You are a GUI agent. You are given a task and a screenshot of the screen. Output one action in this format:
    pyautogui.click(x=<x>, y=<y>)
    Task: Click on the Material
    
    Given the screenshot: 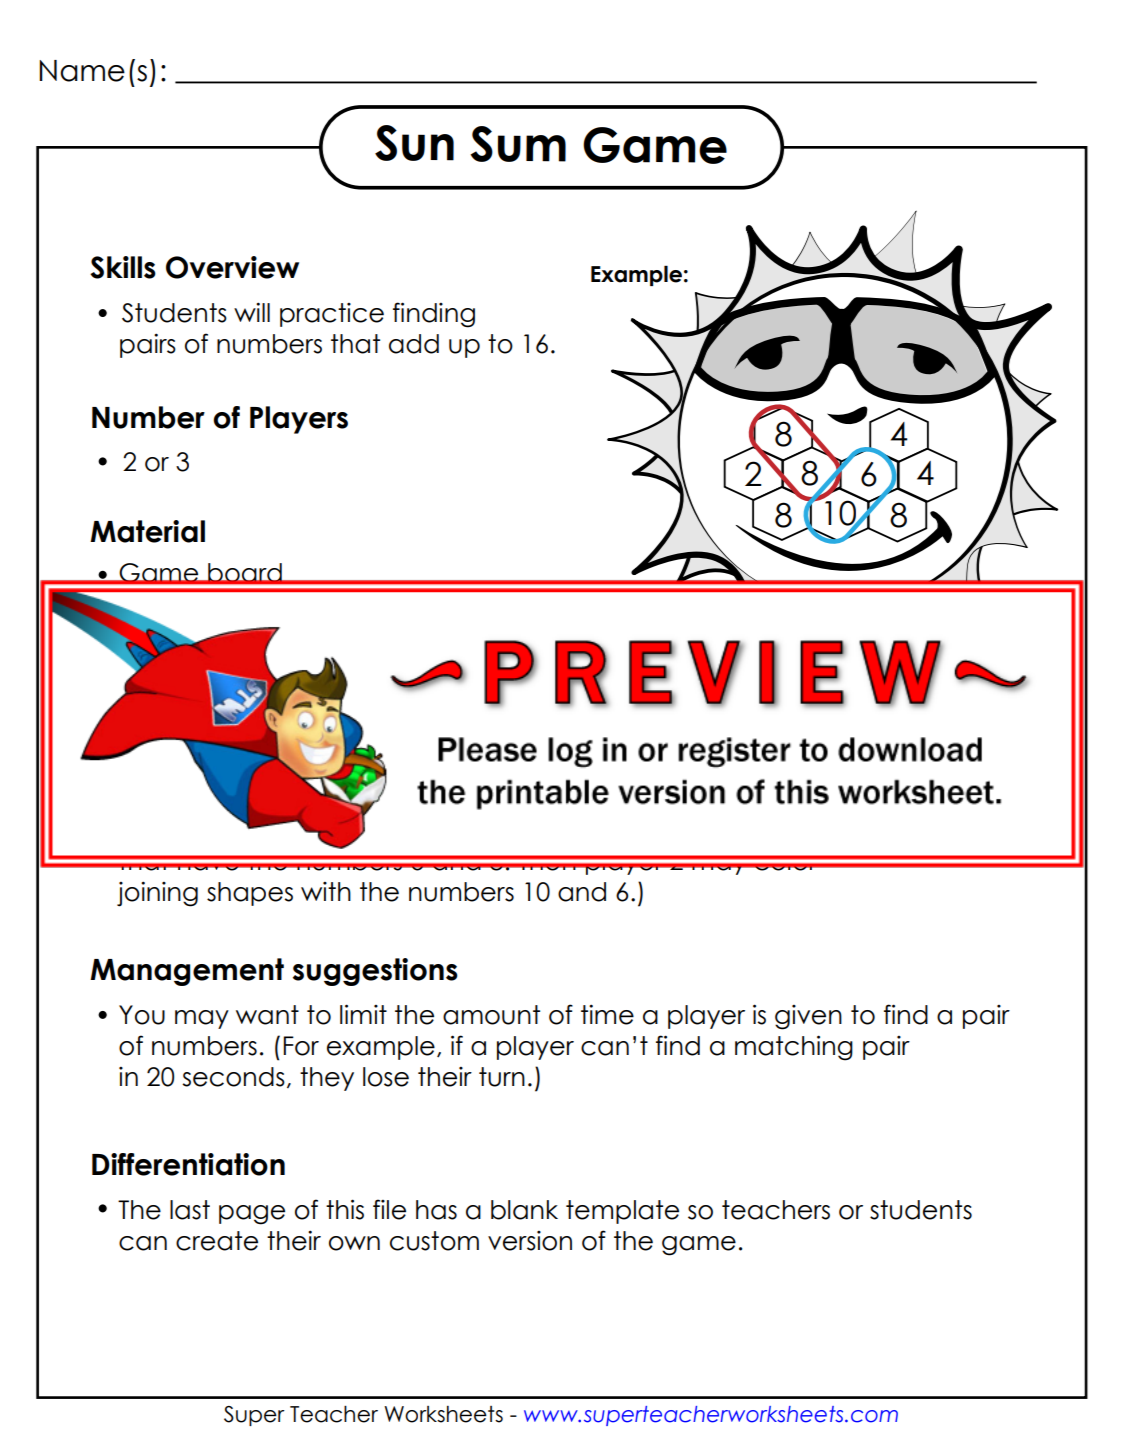 What is the action you would take?
    pyautogui.click(x=147, y=531)
